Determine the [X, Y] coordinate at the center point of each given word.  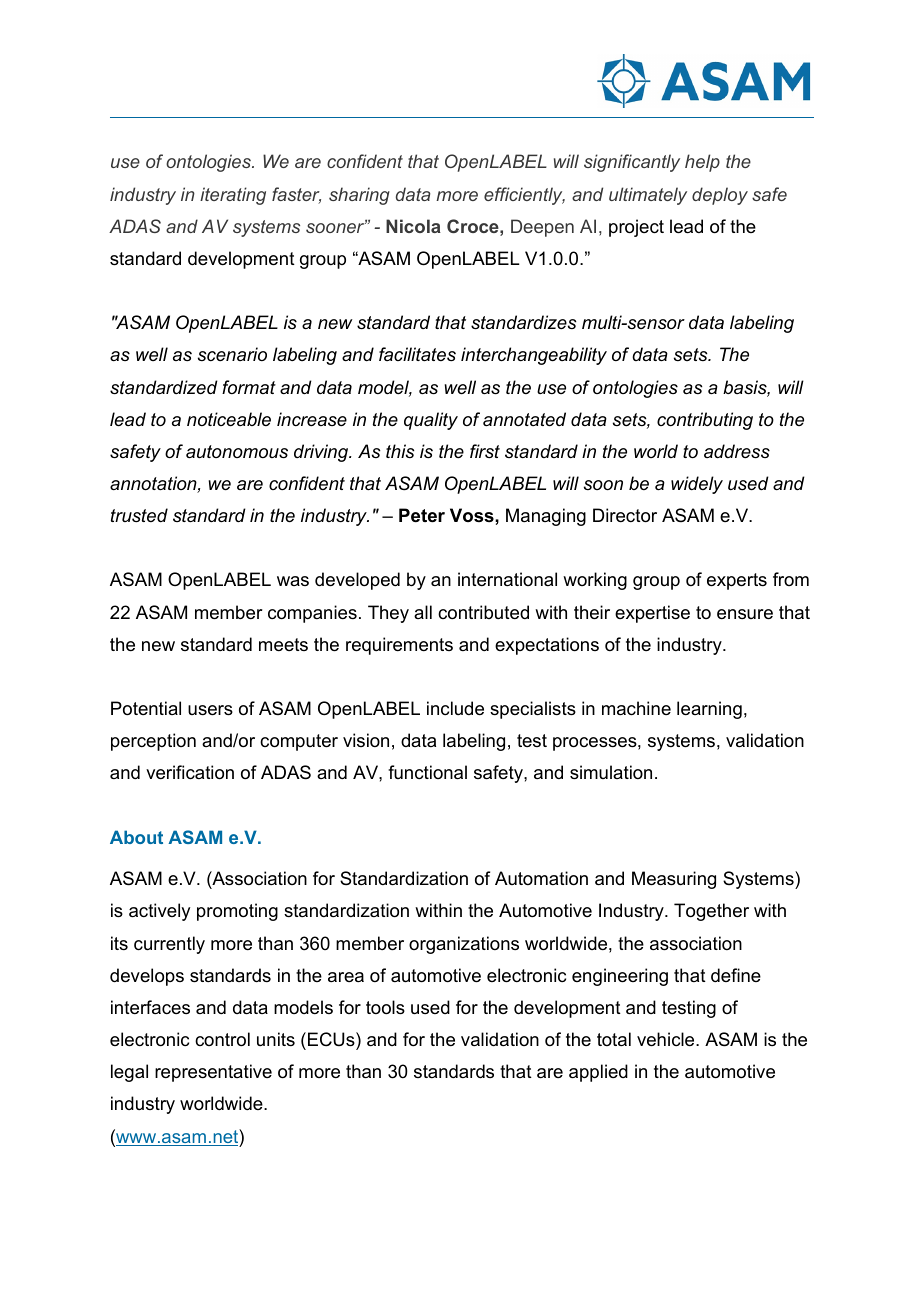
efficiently [524, 196]
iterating [233, 196]
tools [385, 1007]
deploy [720, 196]
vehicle [667, 1039]
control [222, 1039]
